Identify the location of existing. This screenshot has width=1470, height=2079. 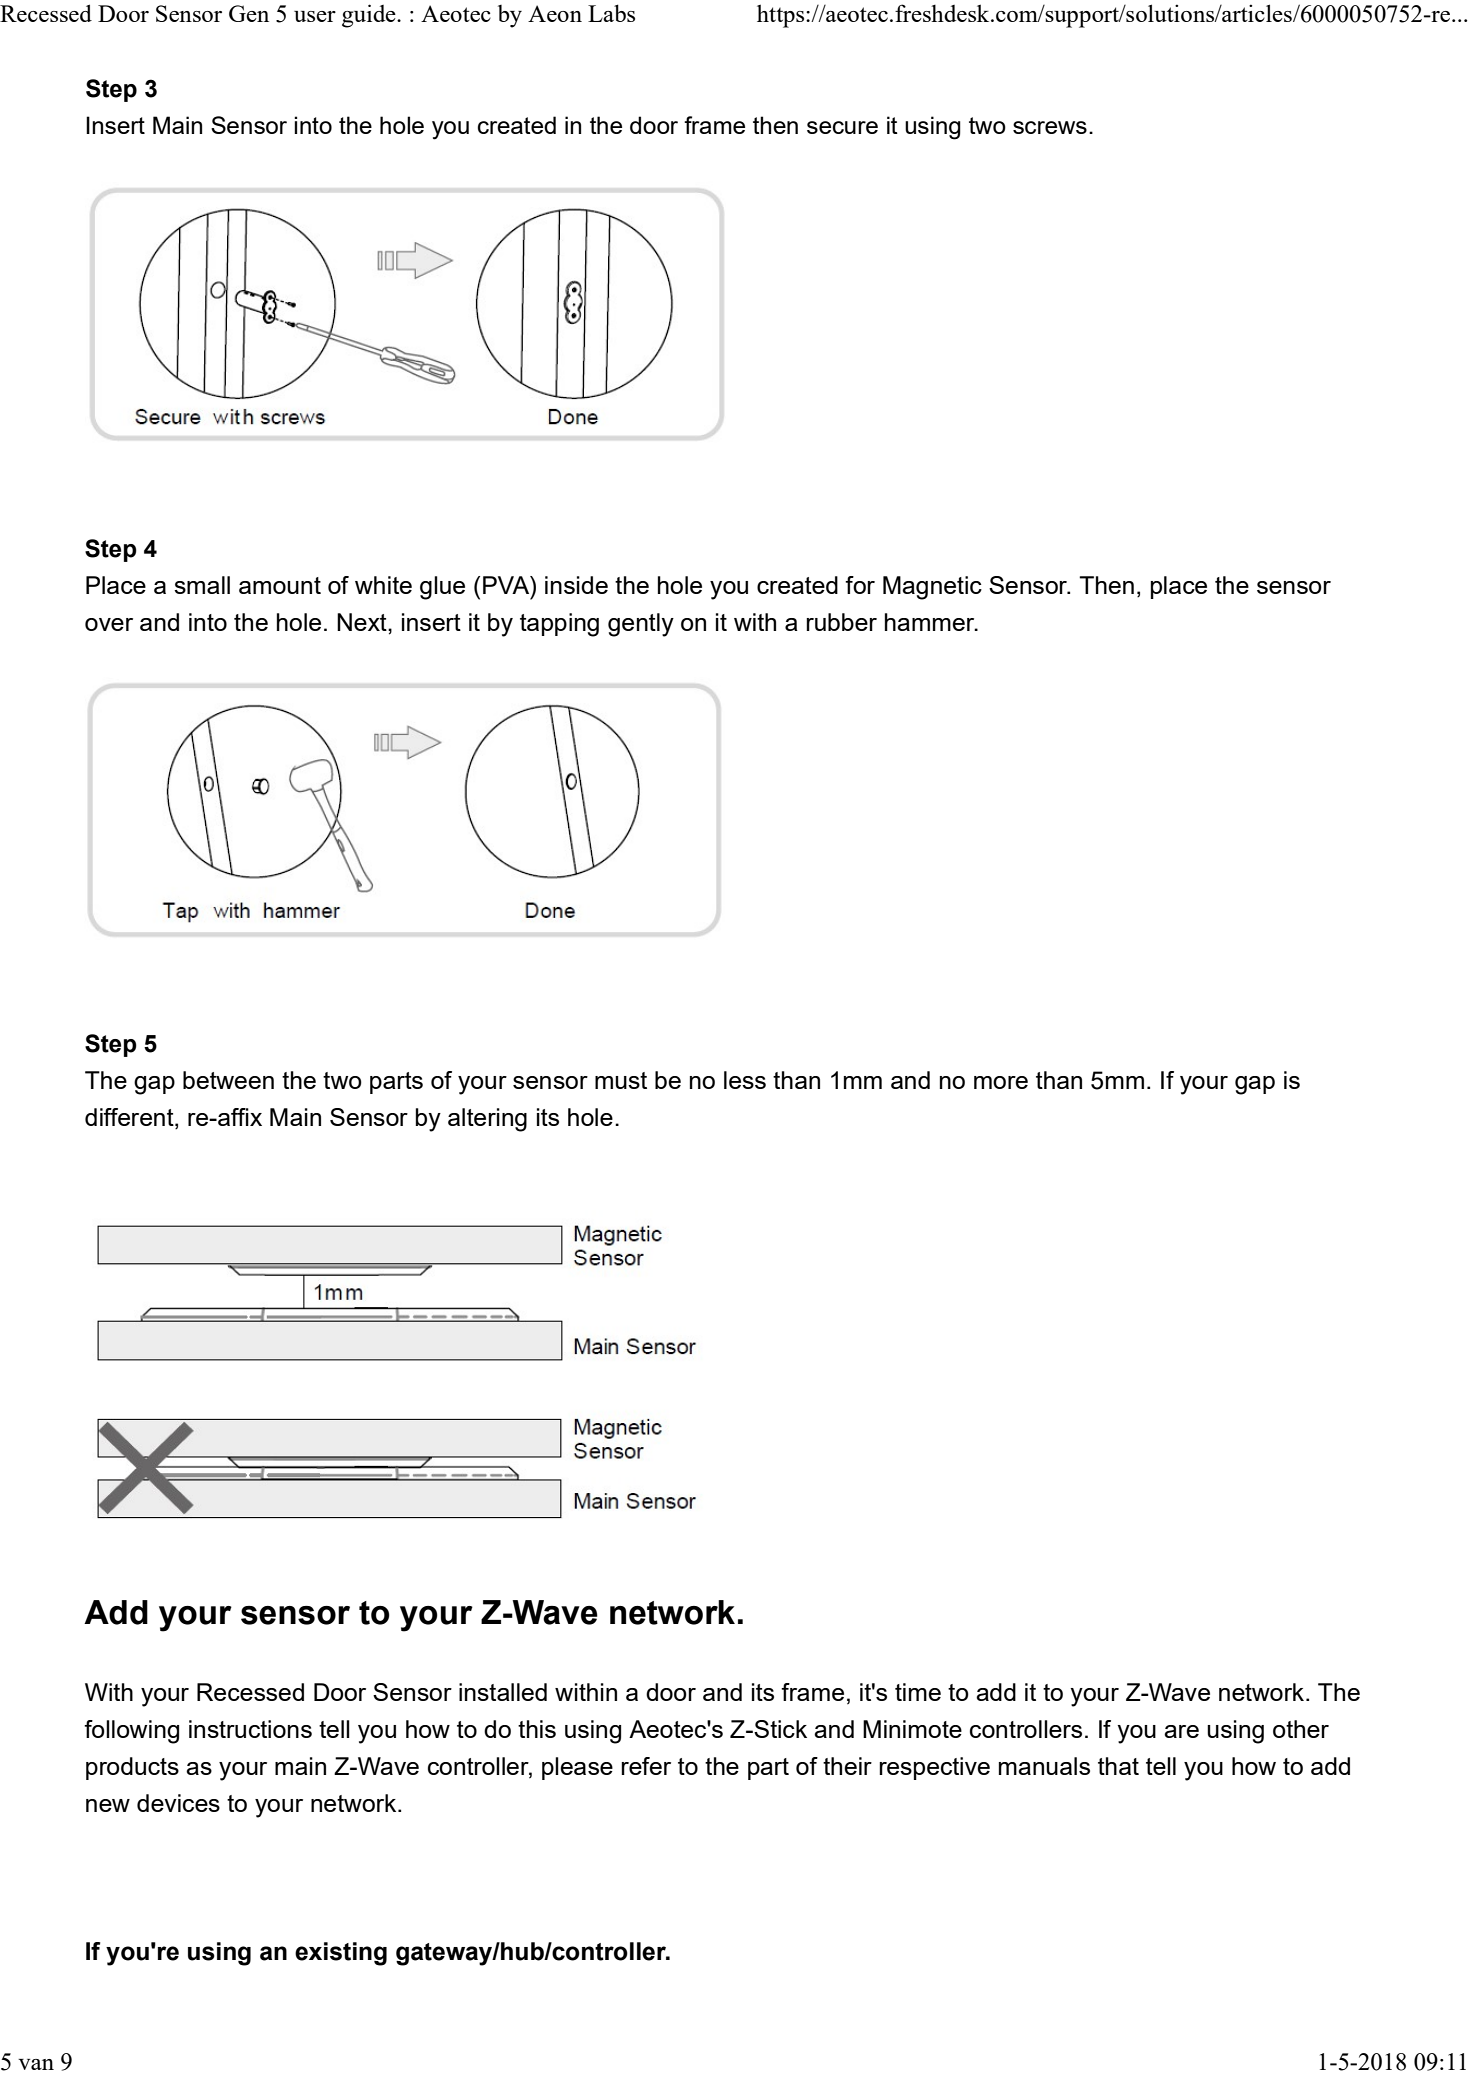
(341, 1954).
